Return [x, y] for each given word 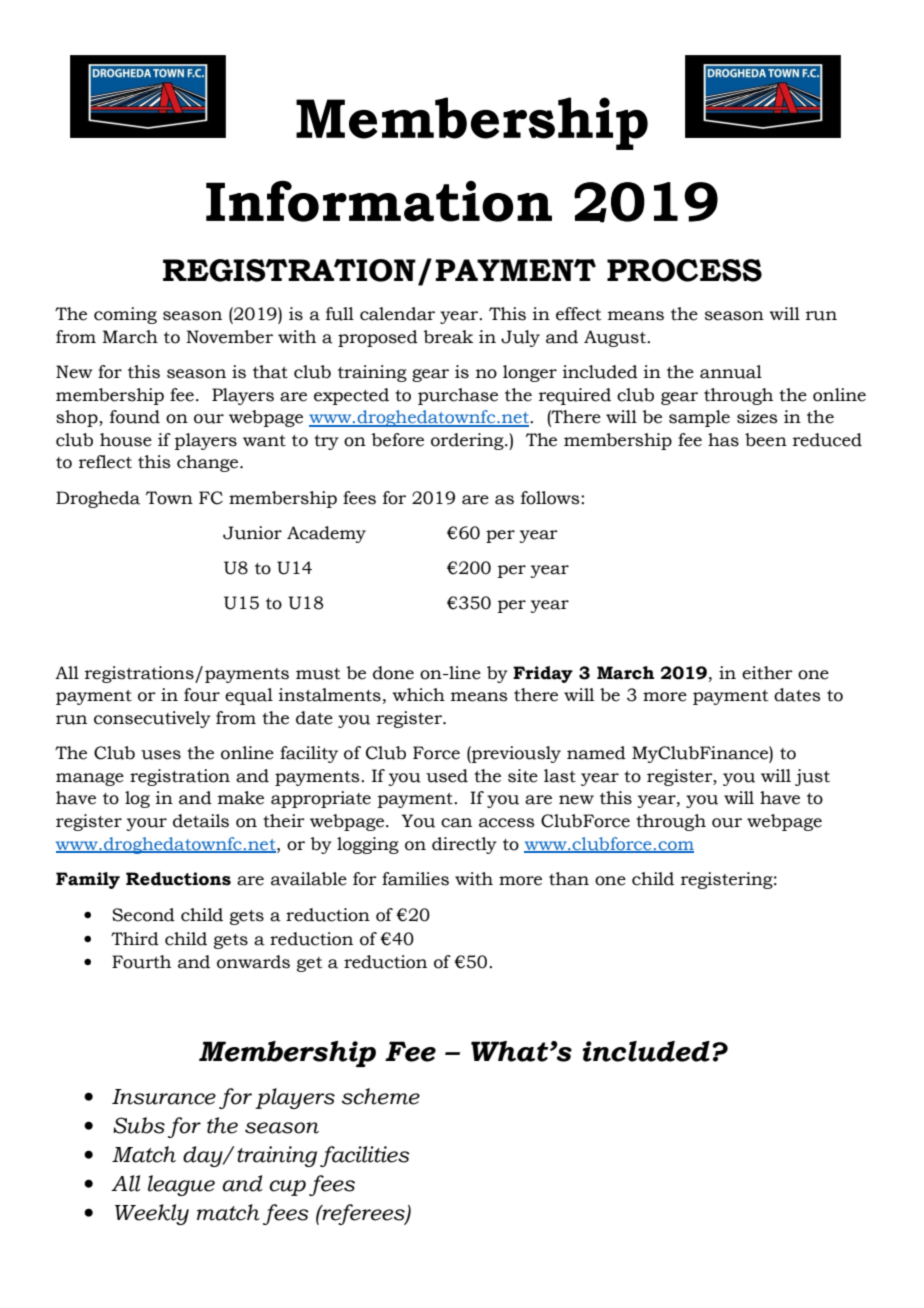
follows [551, 498]
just [812, 777]
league [181, 1185]
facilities [365, 1156]
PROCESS [684, 270]
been [766, 440]
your [146, 824]
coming [125, 315]
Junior [252, 533]
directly [464, 845]
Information [379, 201]
